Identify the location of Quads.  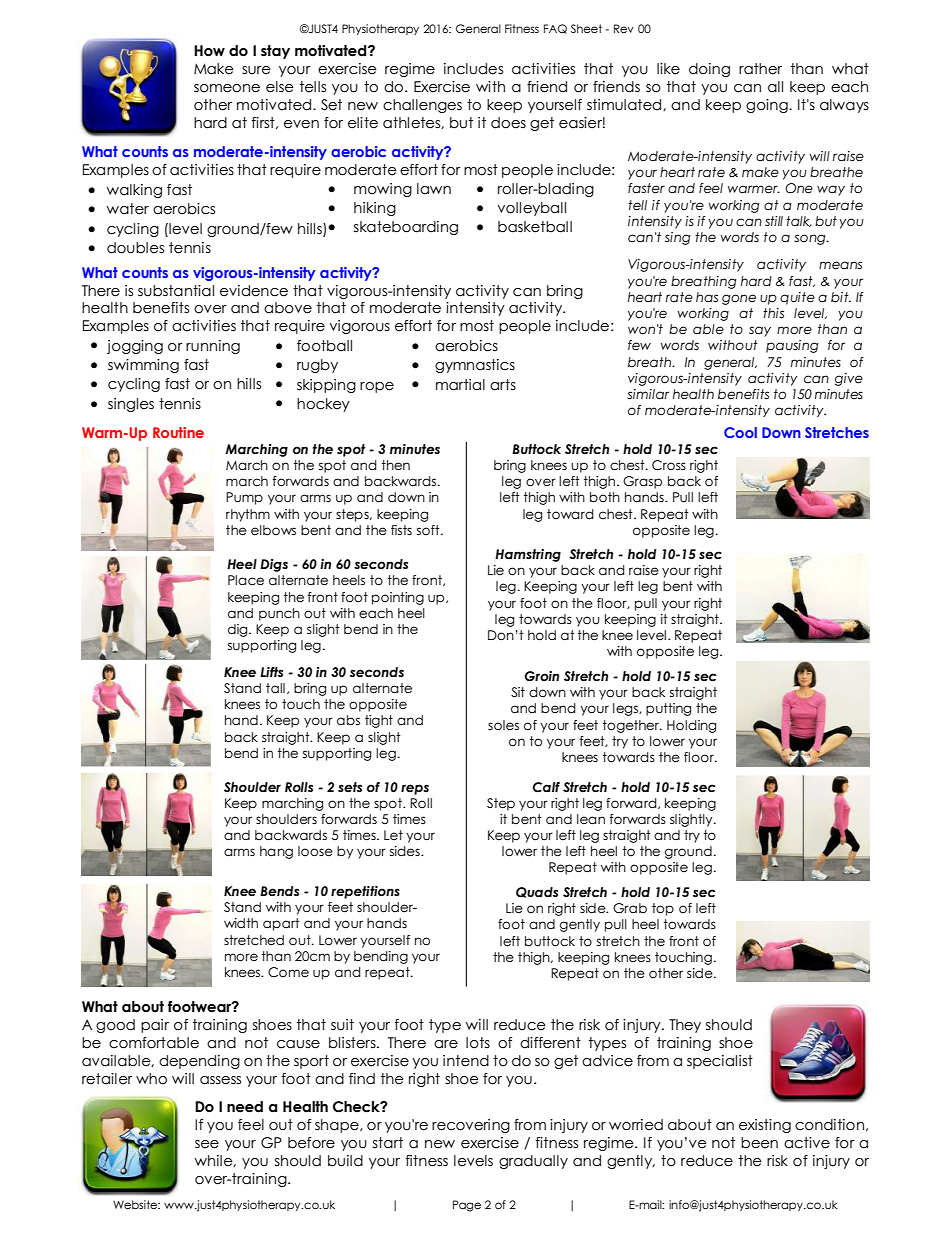
(537, 892).
